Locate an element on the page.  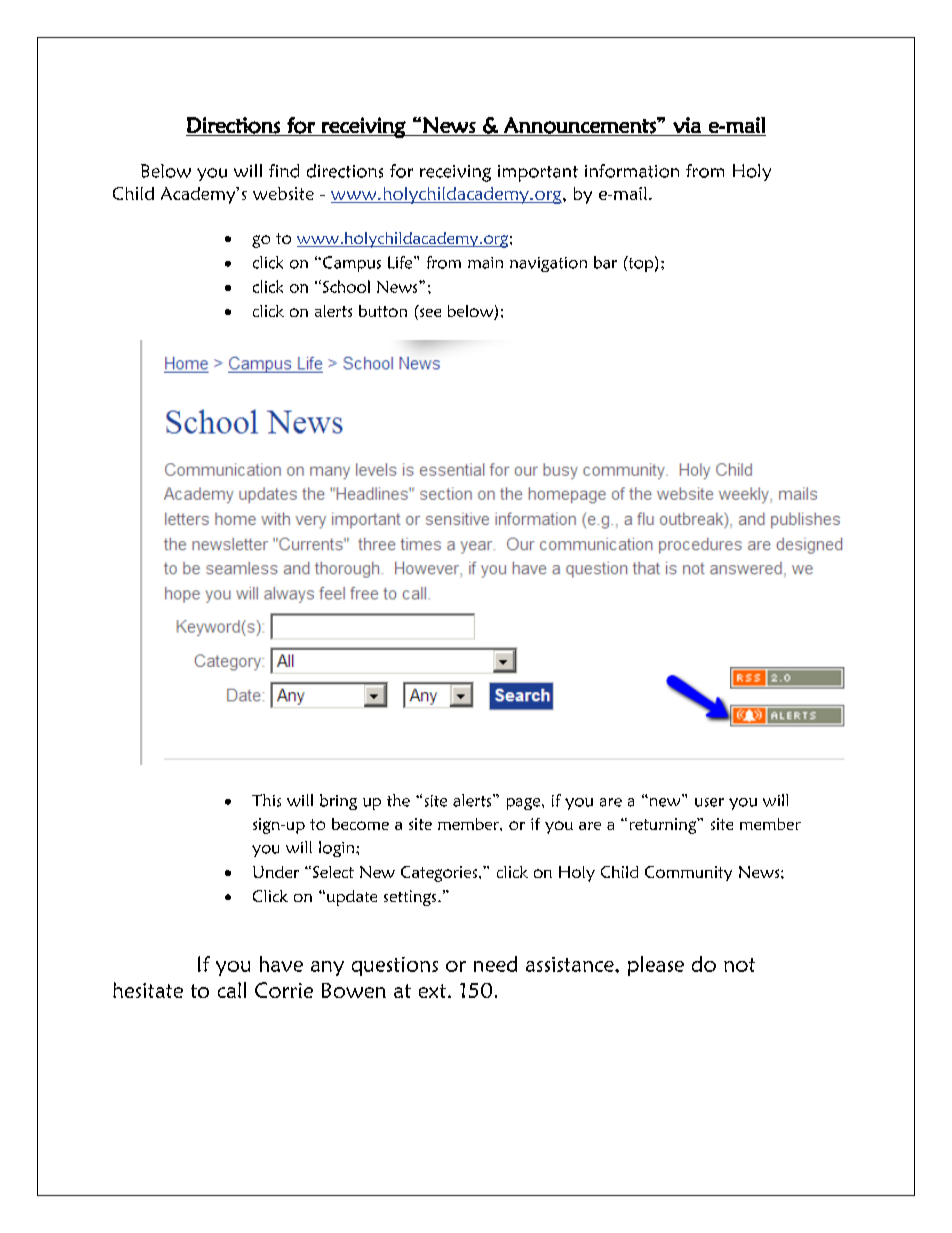
via is located at coordinates (687, 125).
